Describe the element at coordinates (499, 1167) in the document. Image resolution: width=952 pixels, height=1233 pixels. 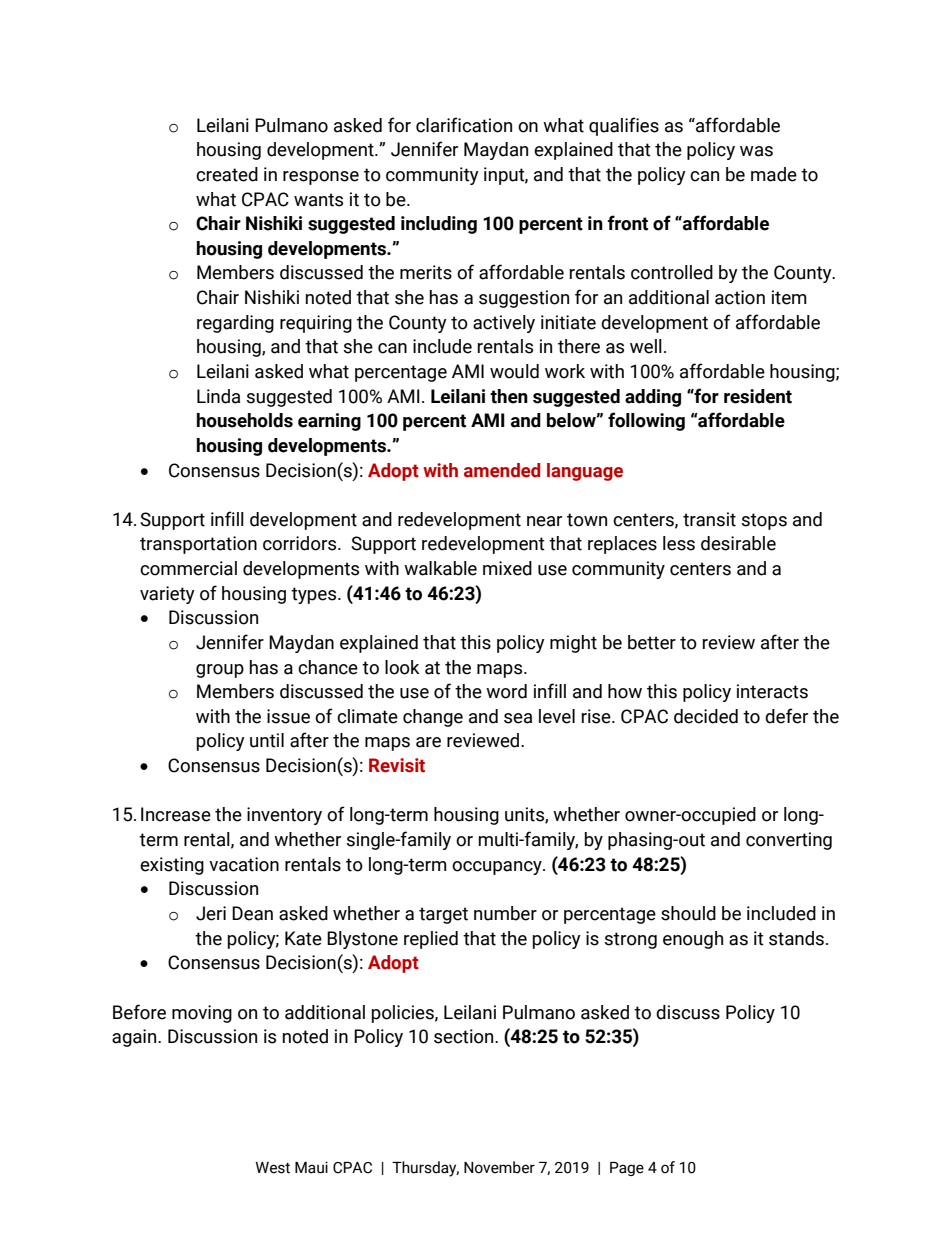
I see `November` at that location.
